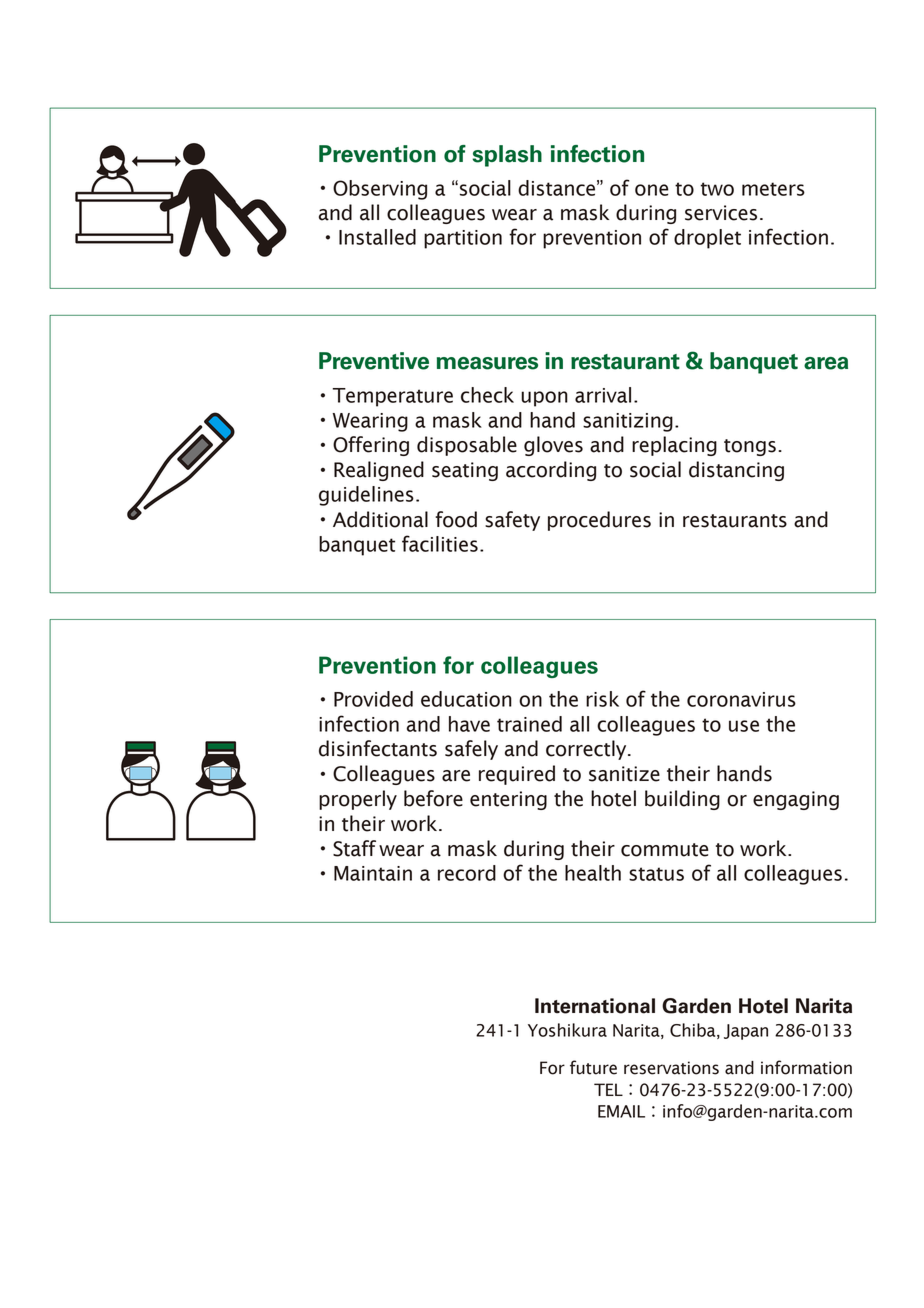 The height and width of the image is (1308, 924). Describe the element at coordinates (746, 1032) in the image. I see `Japan` at that location.
